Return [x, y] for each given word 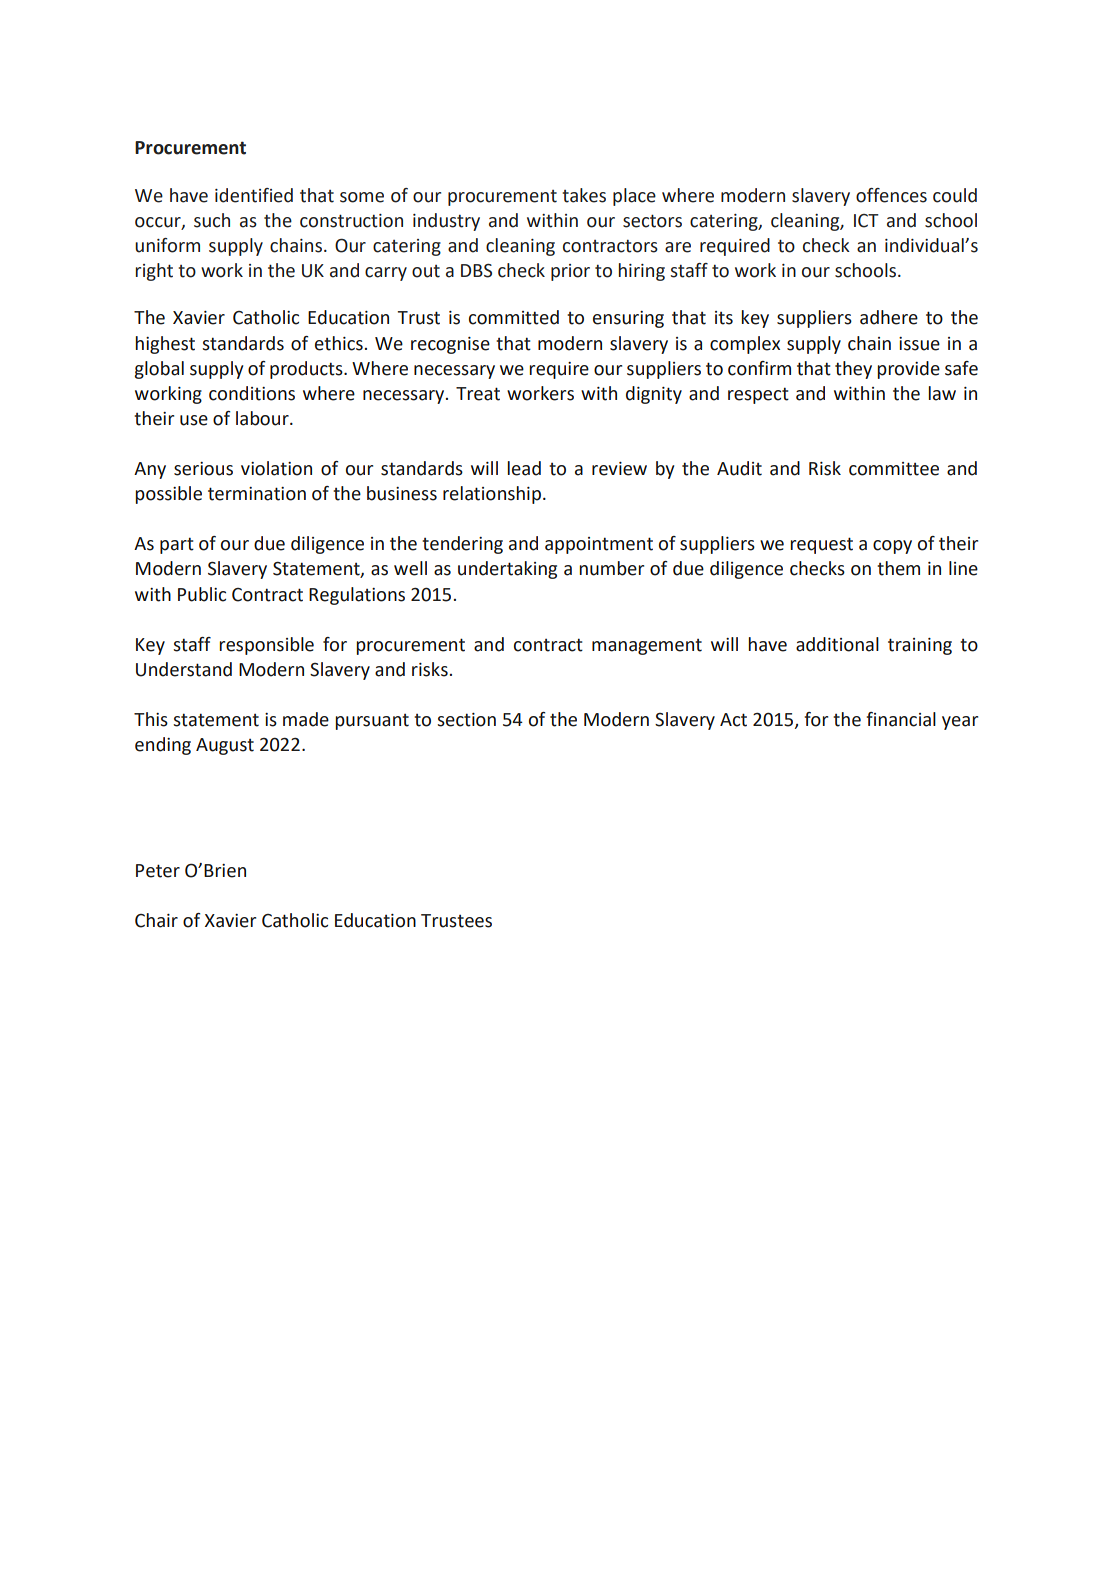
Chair [156, 920]
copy [892, 547]
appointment [599, 545]
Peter [158, 871]
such [212, 220]
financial [901, 719]
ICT [866, 221]
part [177, 545]
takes [584, 195]
